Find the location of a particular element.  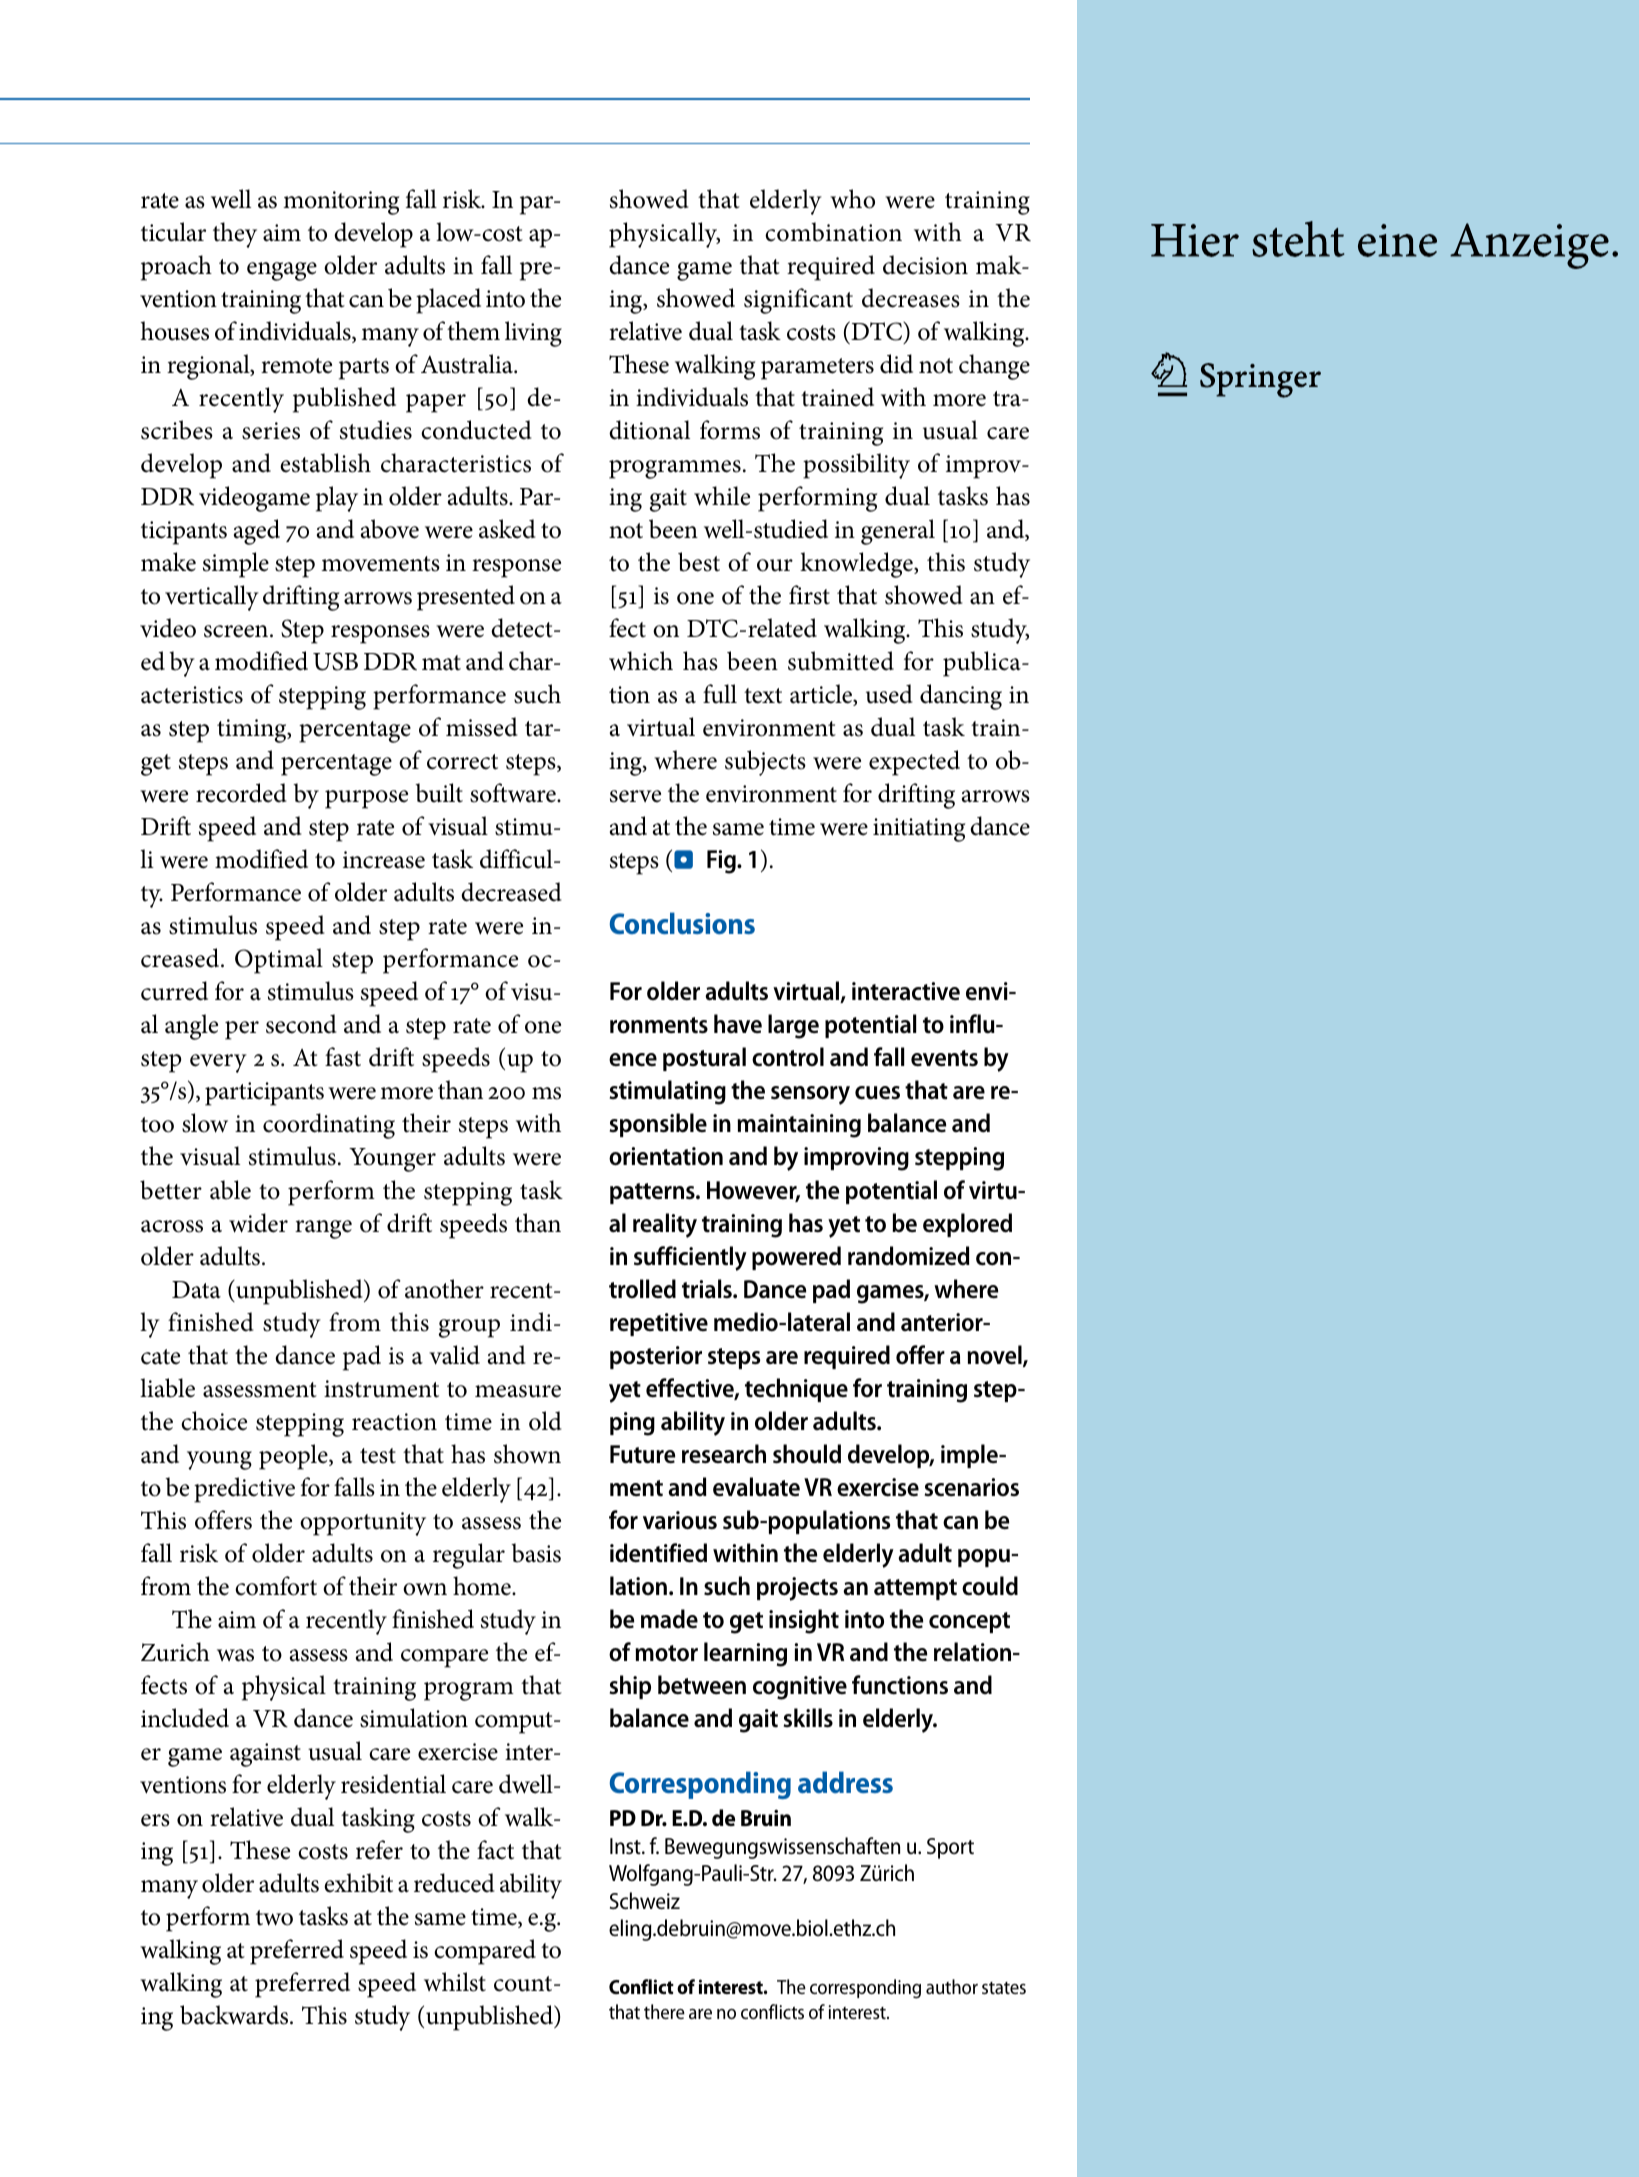

decision is located at coordinates (925, 265).
